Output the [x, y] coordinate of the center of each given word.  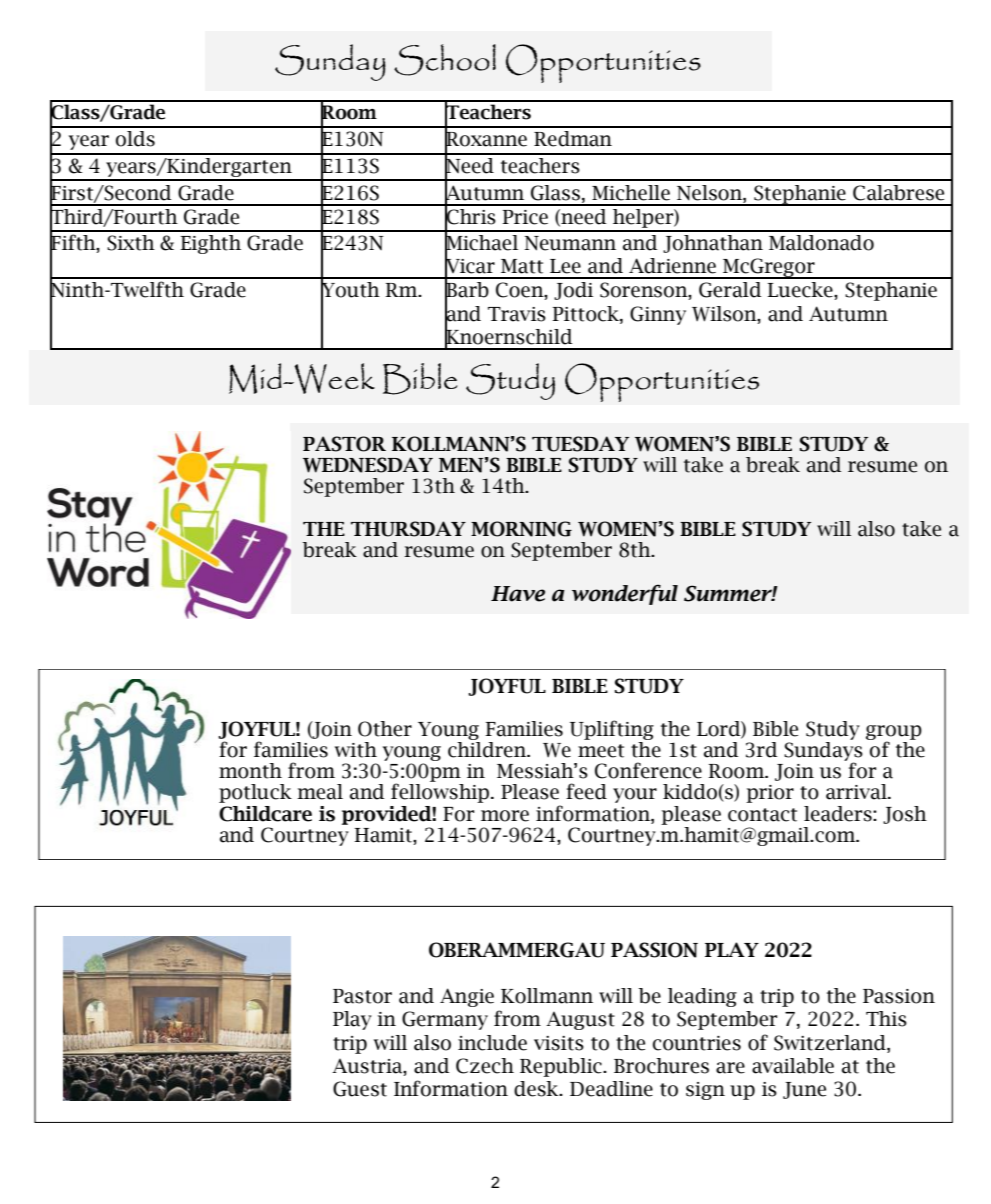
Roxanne [486, 139]
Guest [360, 1089]
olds [135, 139]
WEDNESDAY [368, 465]
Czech [485, 1066]
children [488, 748]
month [250, 771]
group [894, 733]
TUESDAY [580, 444]
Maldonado [821, 243]
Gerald [730, 290]
